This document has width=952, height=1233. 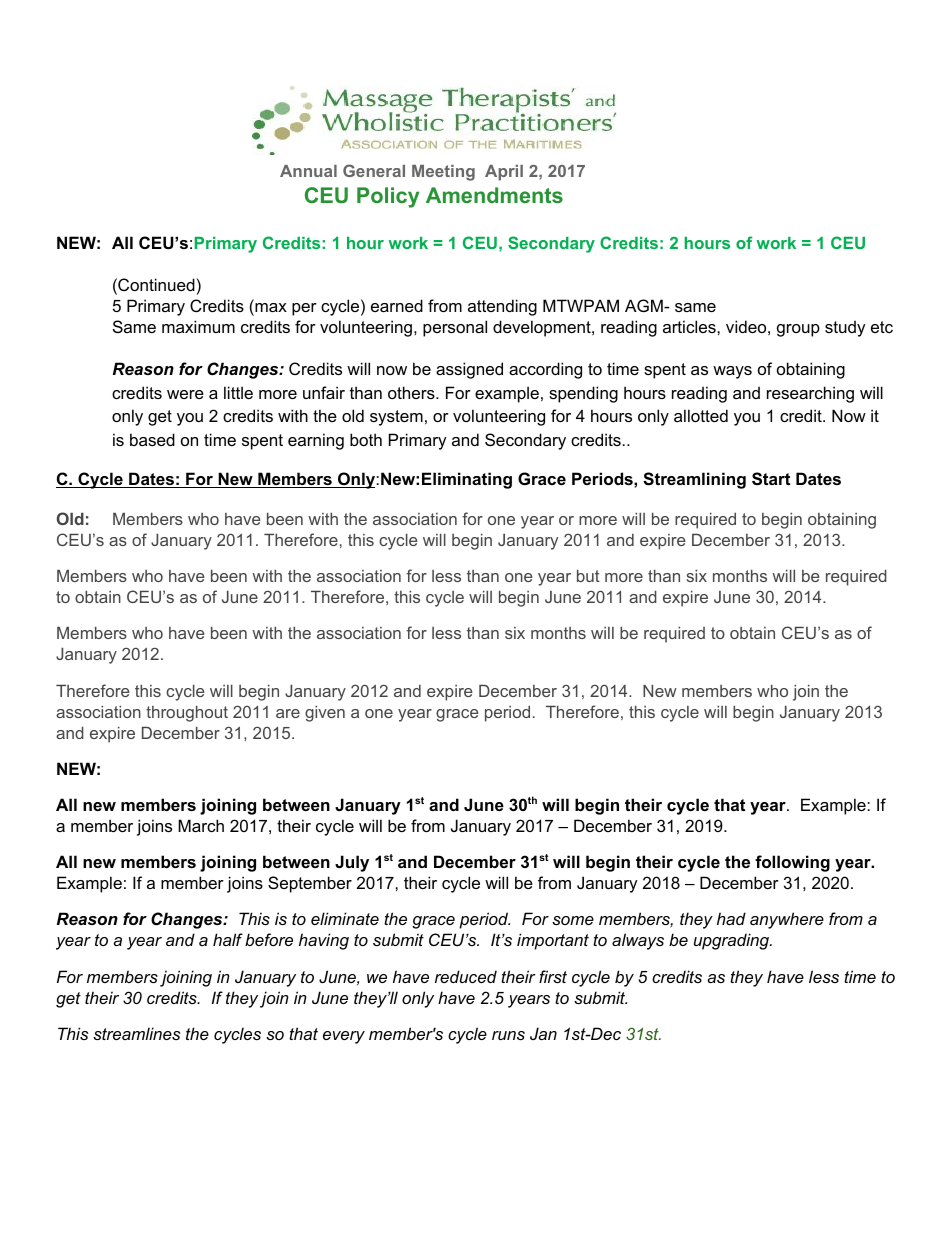 I want to click on based, so click(x=152, y=439).
